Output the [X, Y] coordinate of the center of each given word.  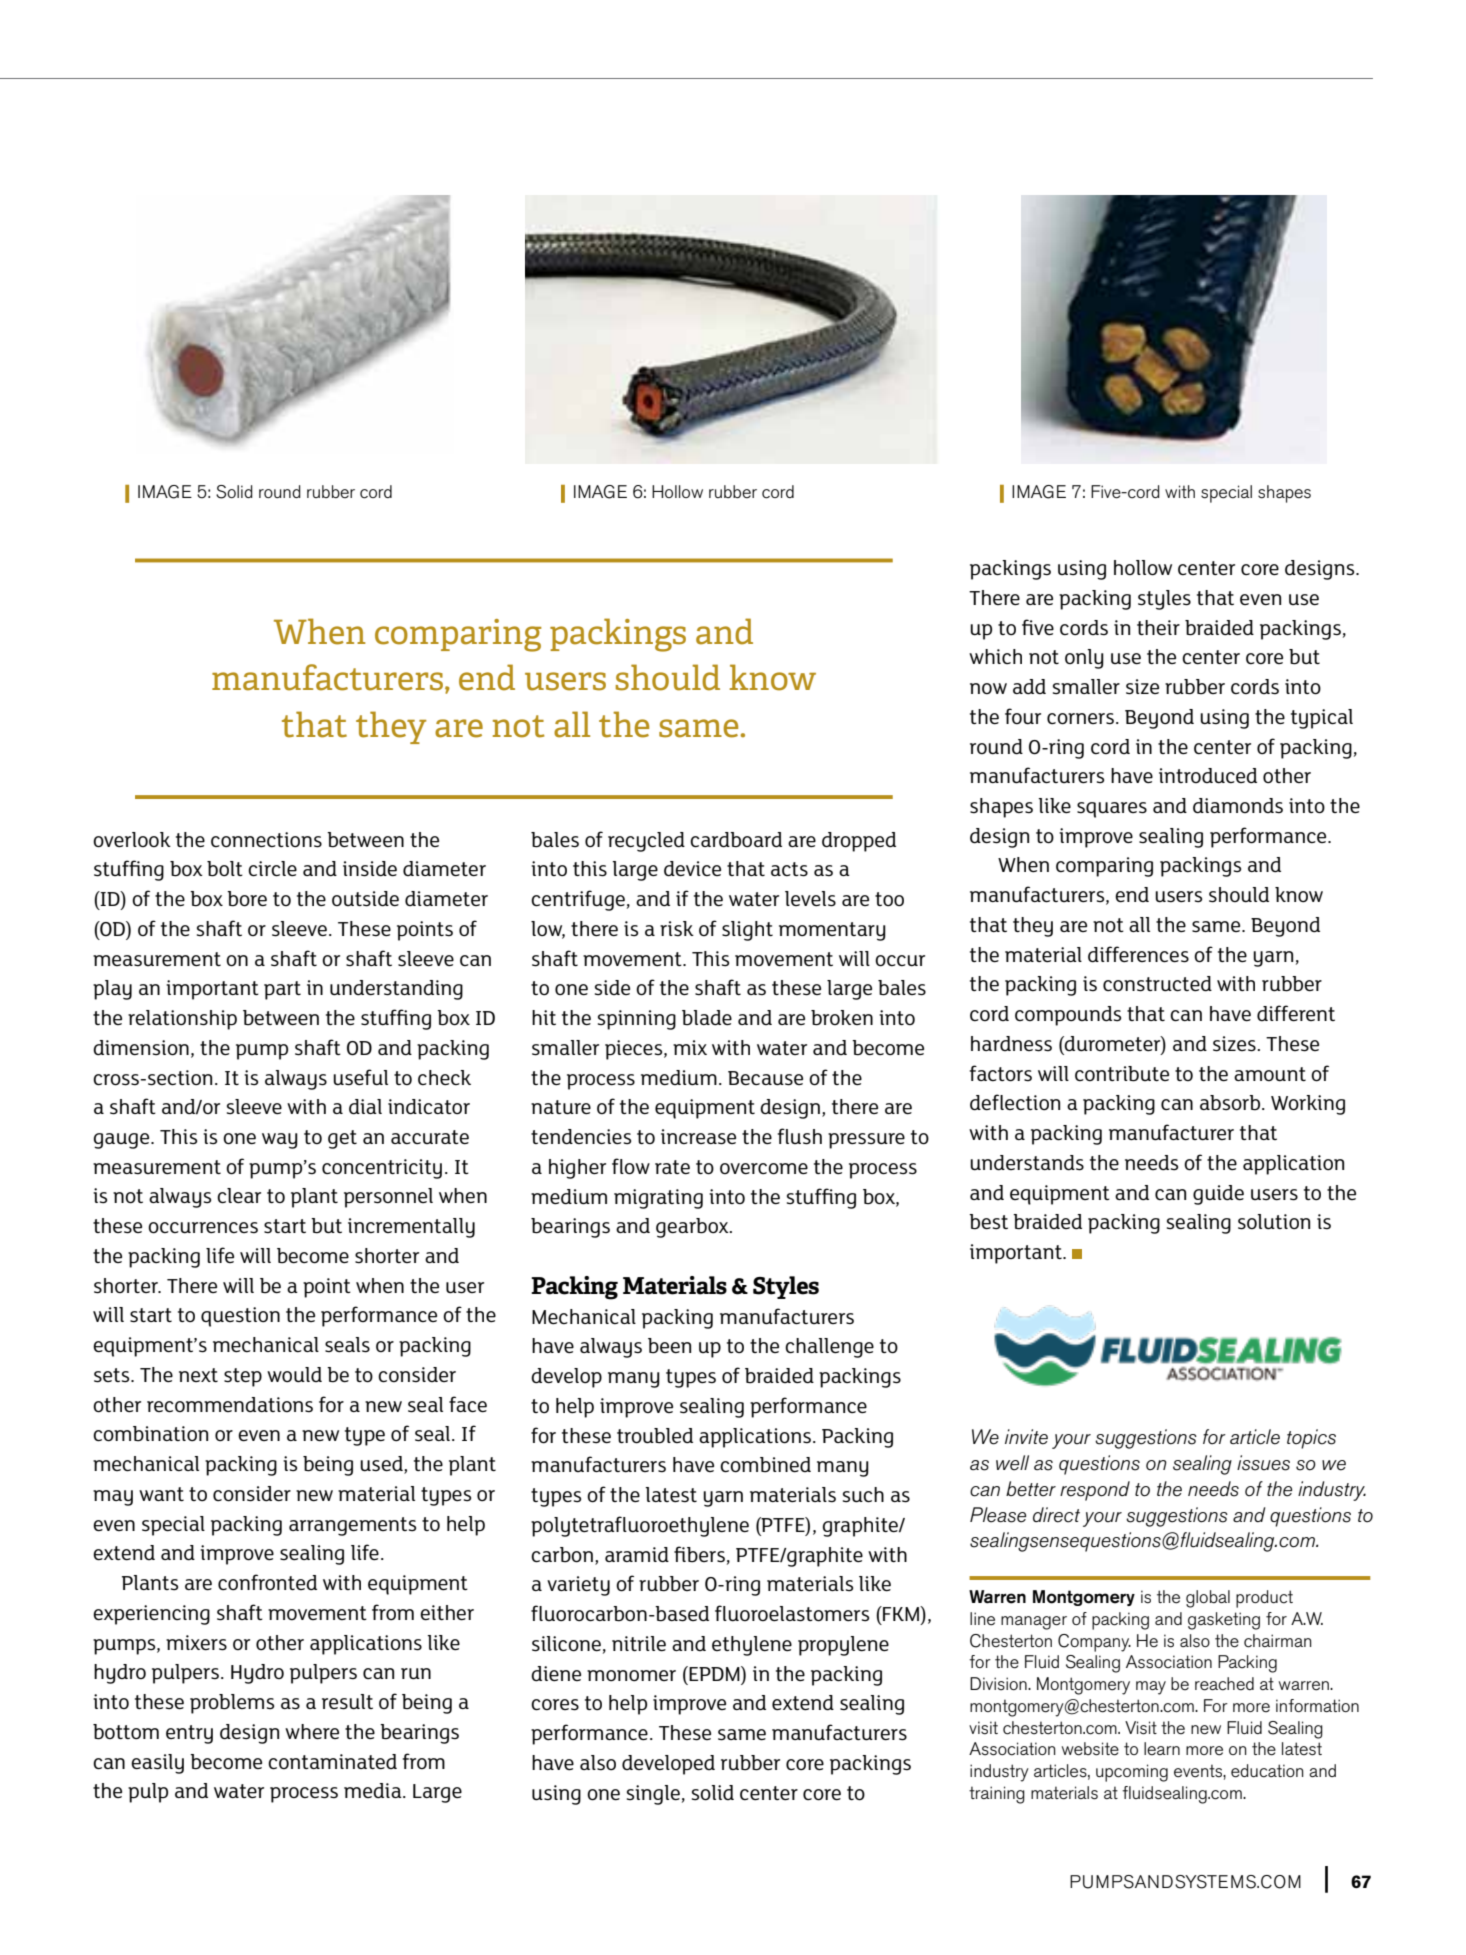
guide [1218, 1195]
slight [747, 931]
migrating [658, 1199]
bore [247, 899]
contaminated [332, 1762]
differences [1138, 954]
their [1158, 627]
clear [239, 1196]
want [161, 1494]
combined [765, 1465]
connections [266, 840]
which [995, 656]
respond [1095, 1491]
